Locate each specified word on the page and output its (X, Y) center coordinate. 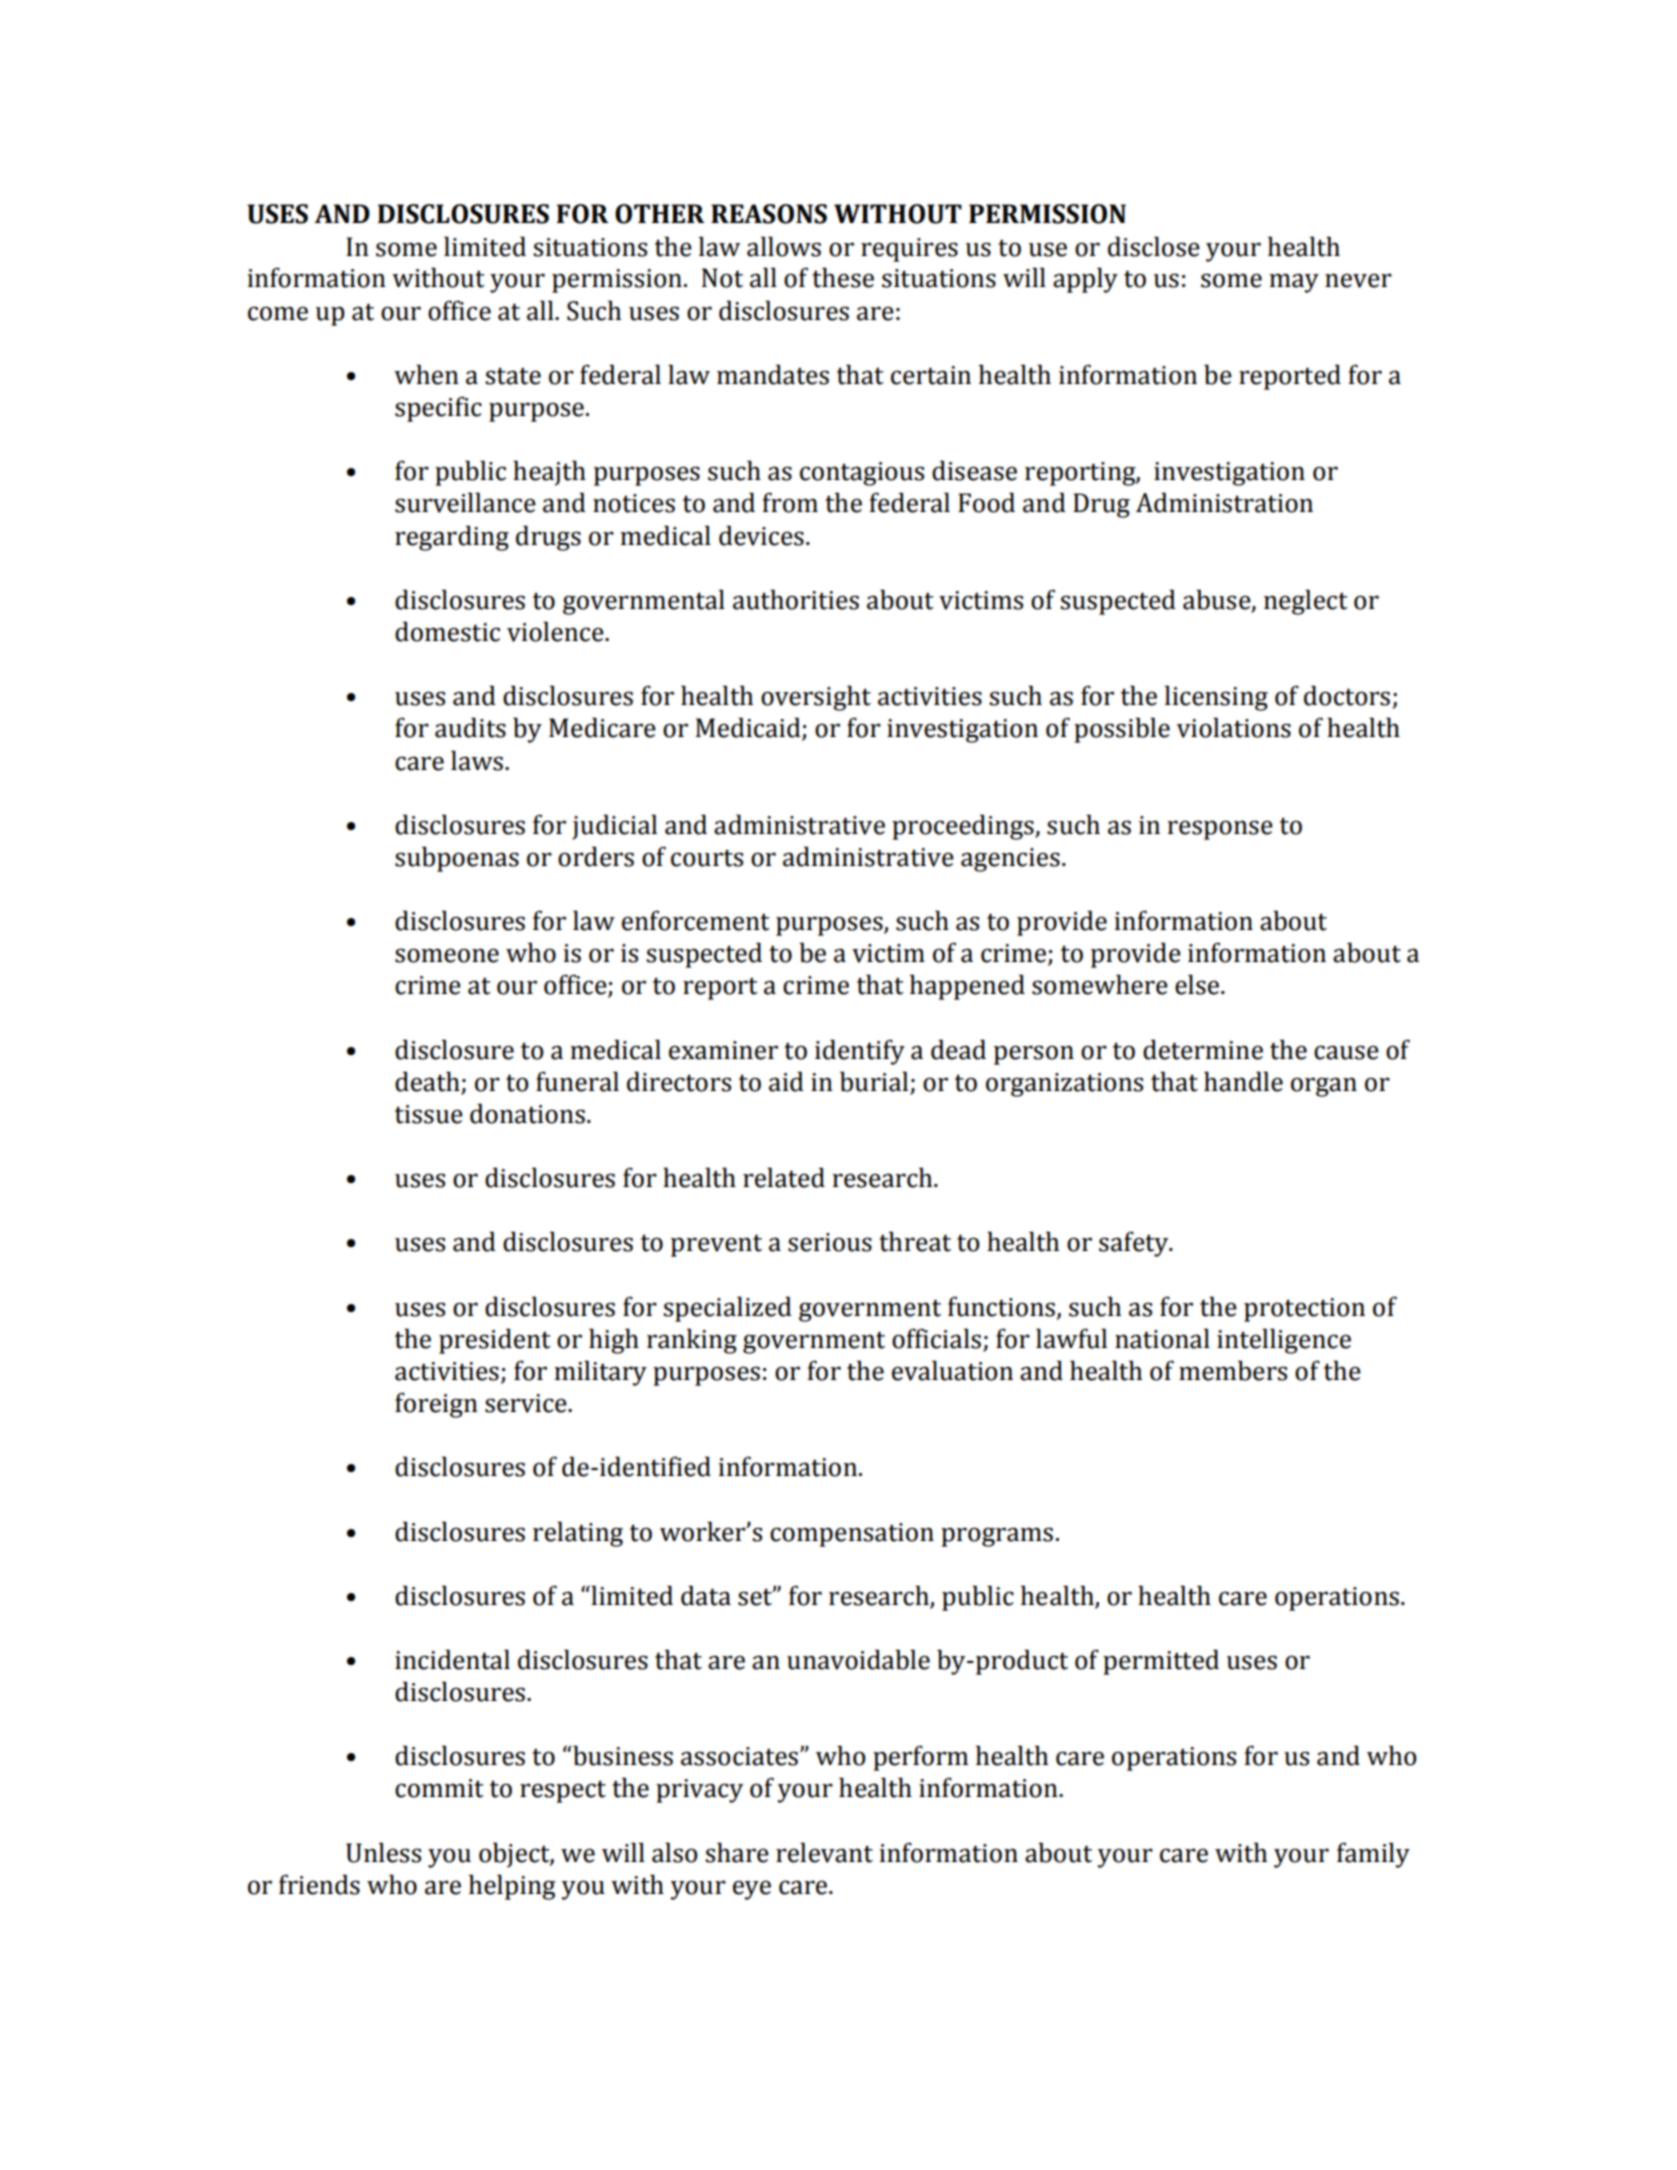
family (1373, 1855)
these (843, 277)
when (426, 374)
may (1294, 283)
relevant (824, 1852)
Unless (383, 1852)
